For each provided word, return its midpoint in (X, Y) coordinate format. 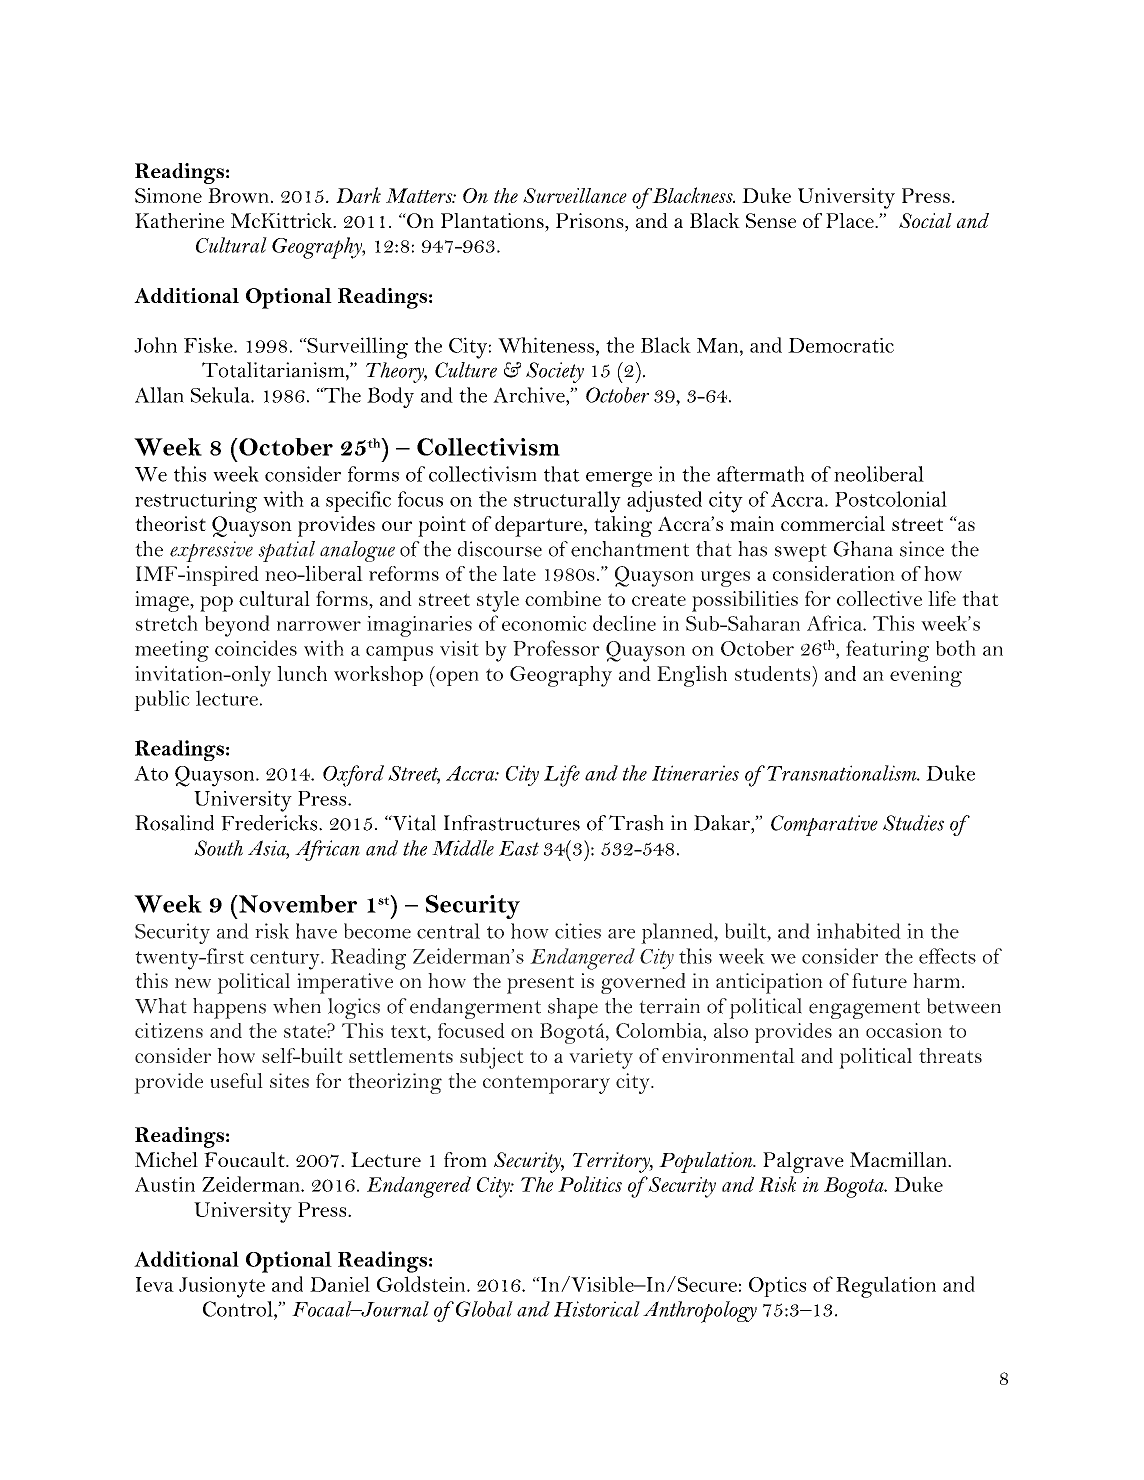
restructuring (196, 502)
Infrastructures (512, 823)
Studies (913, 823)
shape (573, 1008)
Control (239, 1309)
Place (851, 220)
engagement (864, 1009)
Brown (238, 195)
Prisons (591, 220)
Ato (151, 773)
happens (229, 1008)
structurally (567, 502)
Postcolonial (891, 499)
